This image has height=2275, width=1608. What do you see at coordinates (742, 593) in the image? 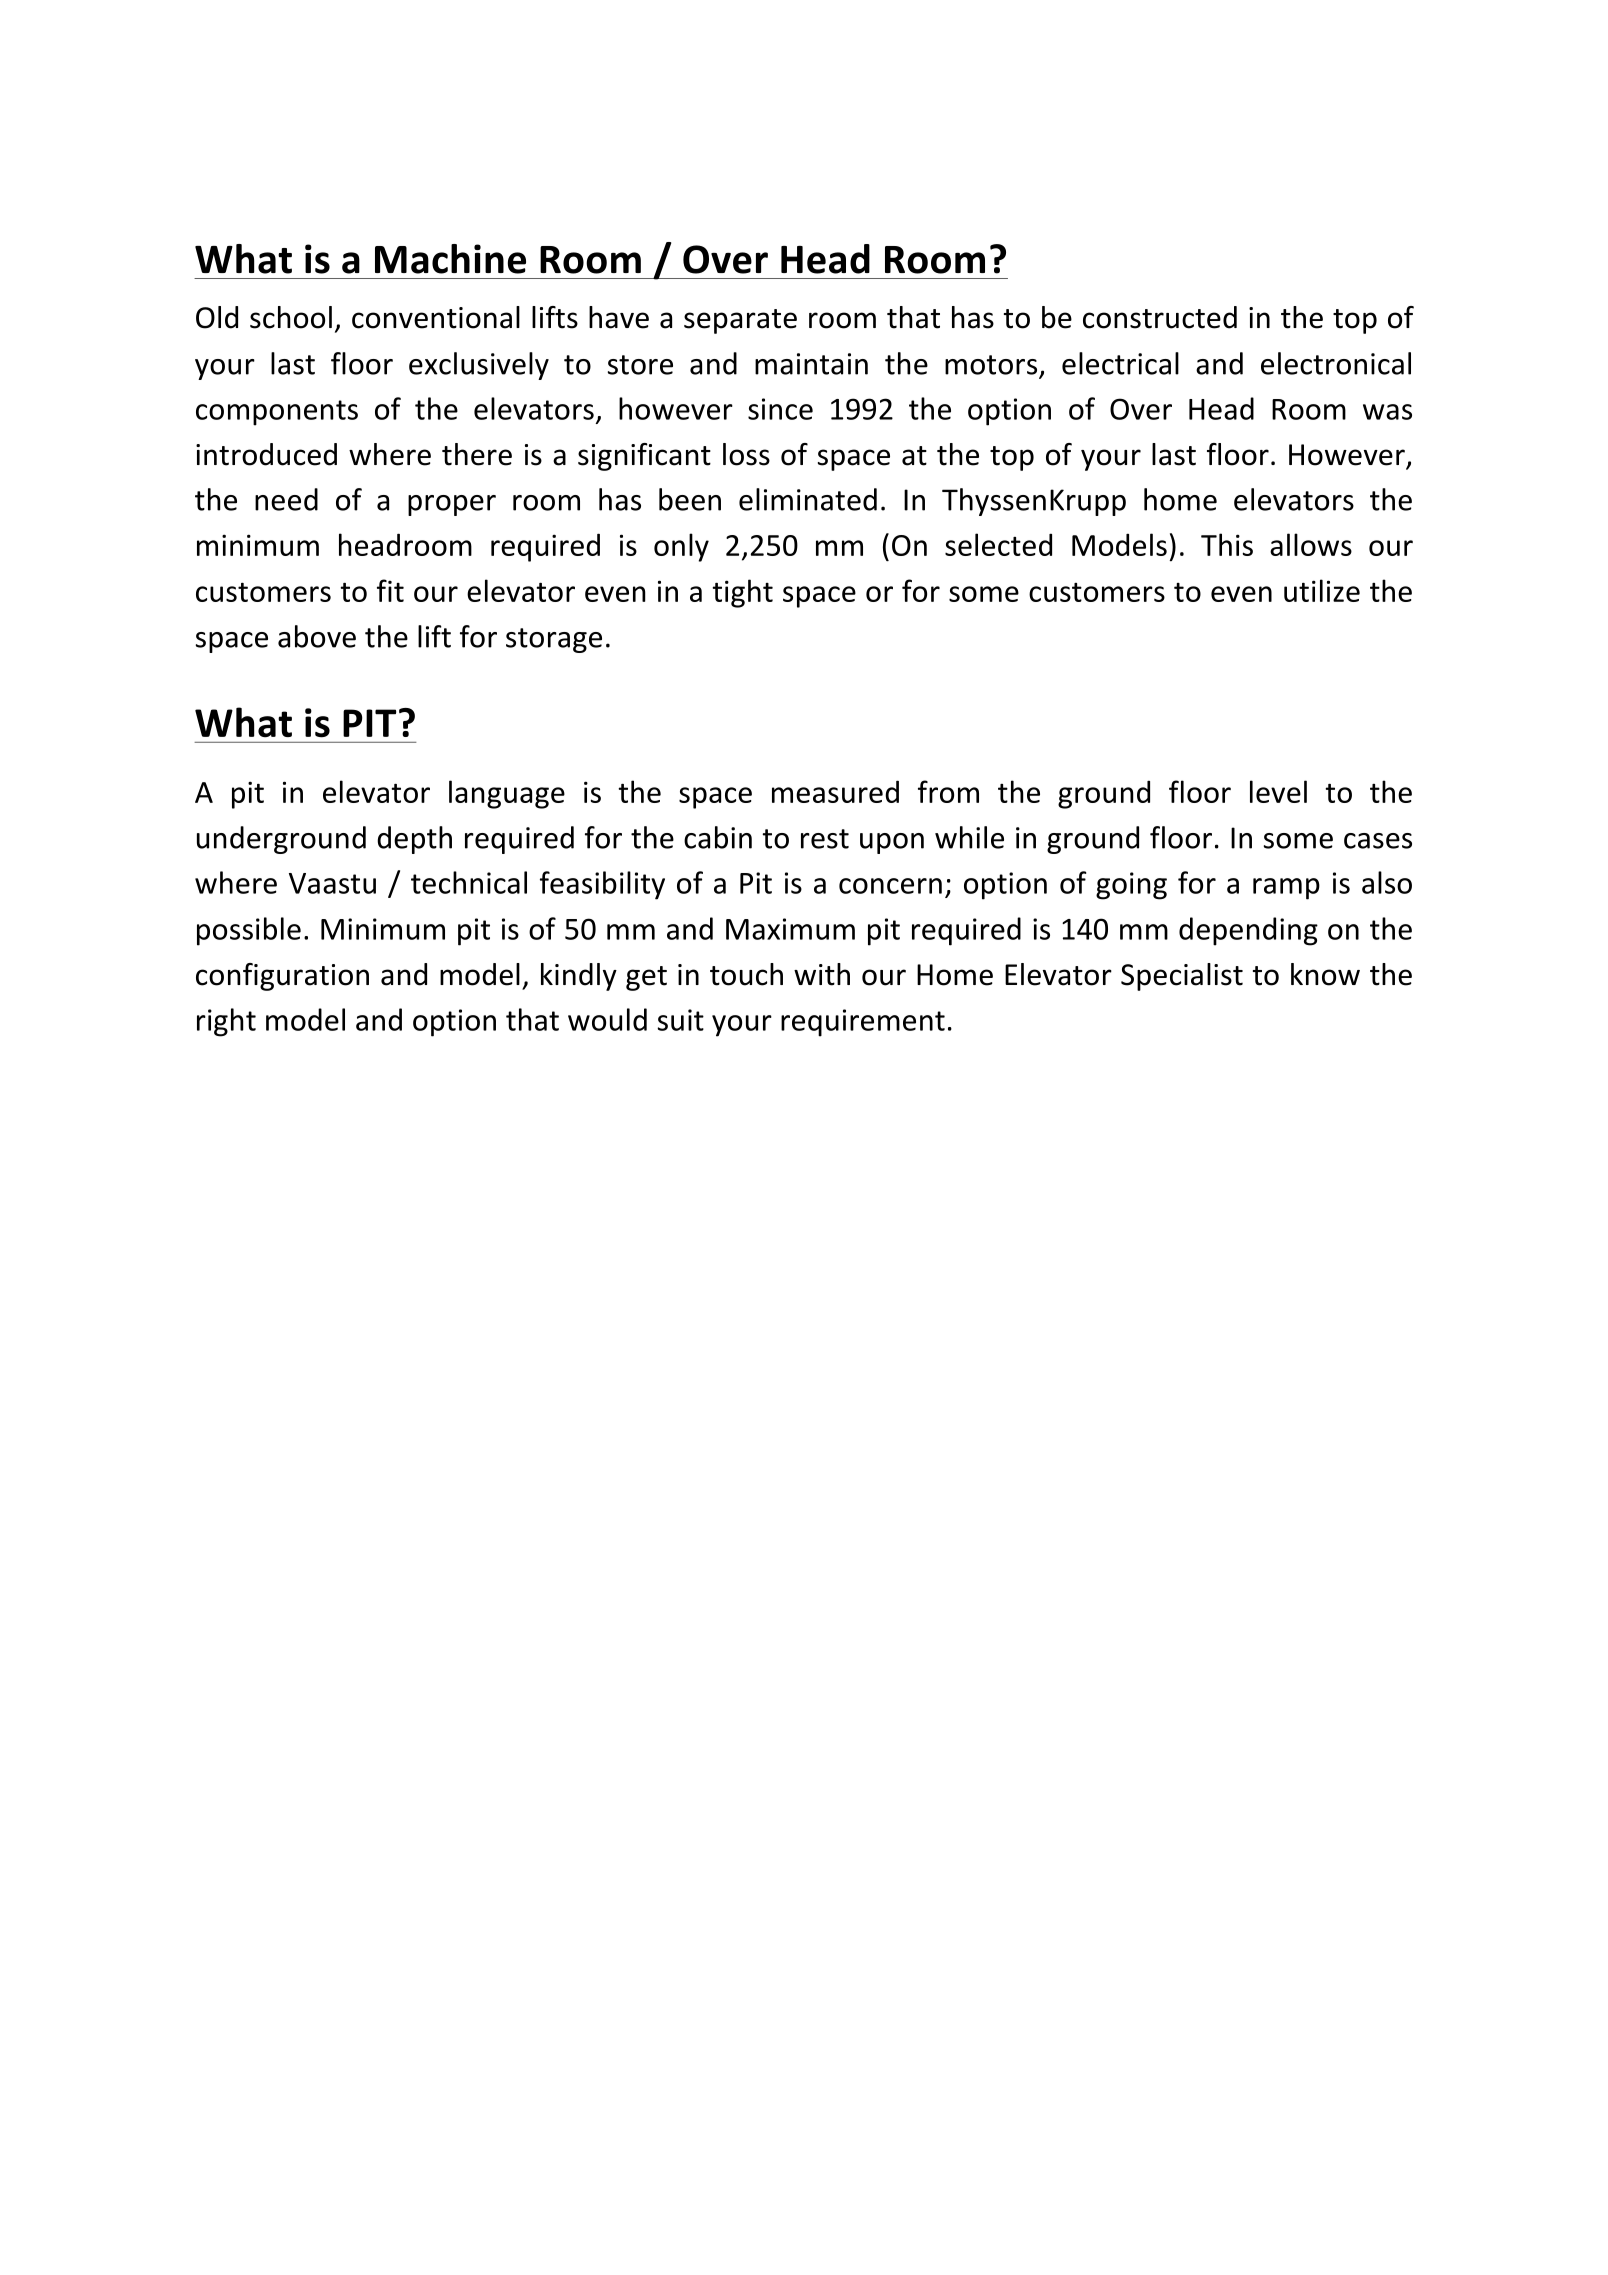
I see `tight` at bounding box center [742, 593].
